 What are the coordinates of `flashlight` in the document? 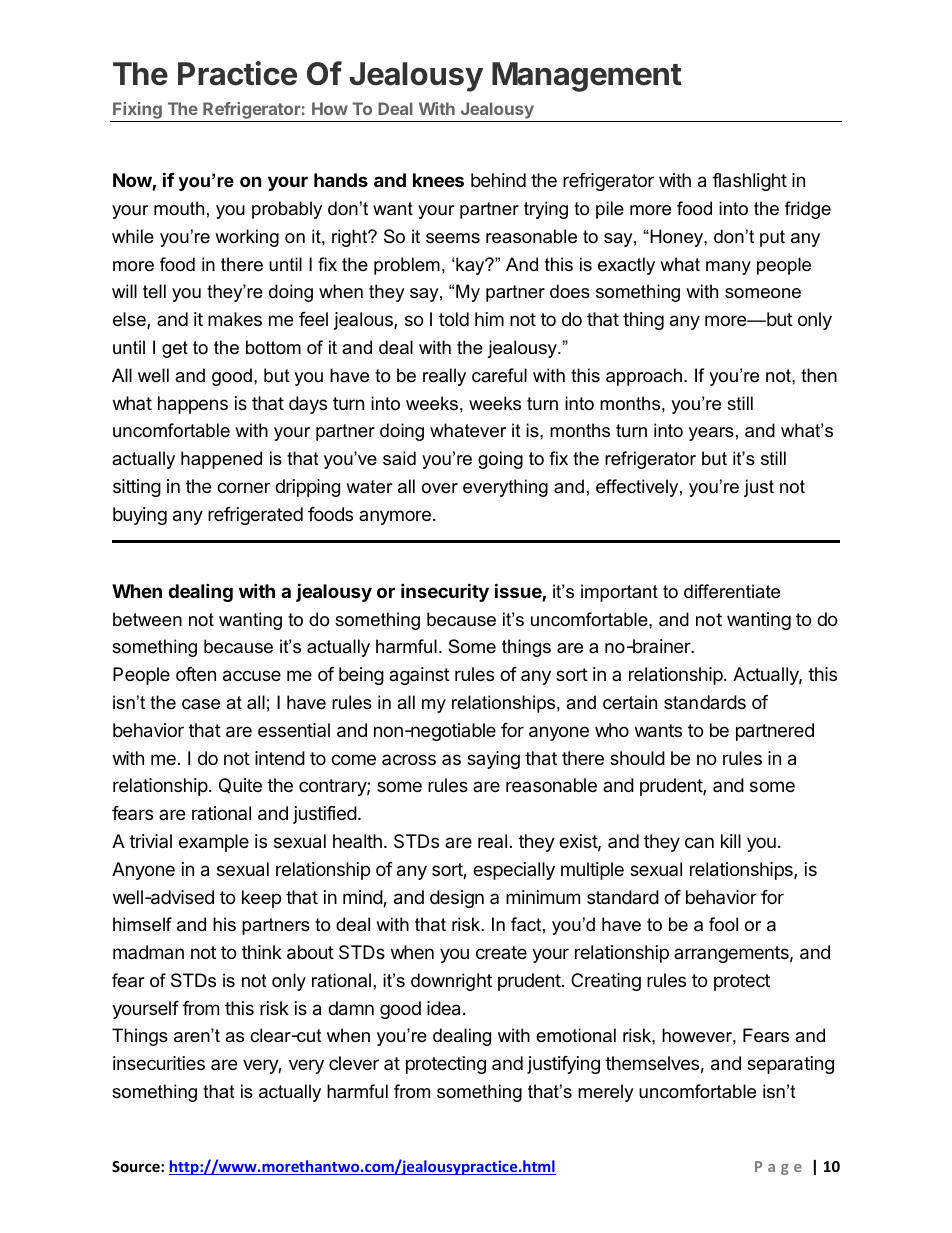 It's located at (749, 182).
